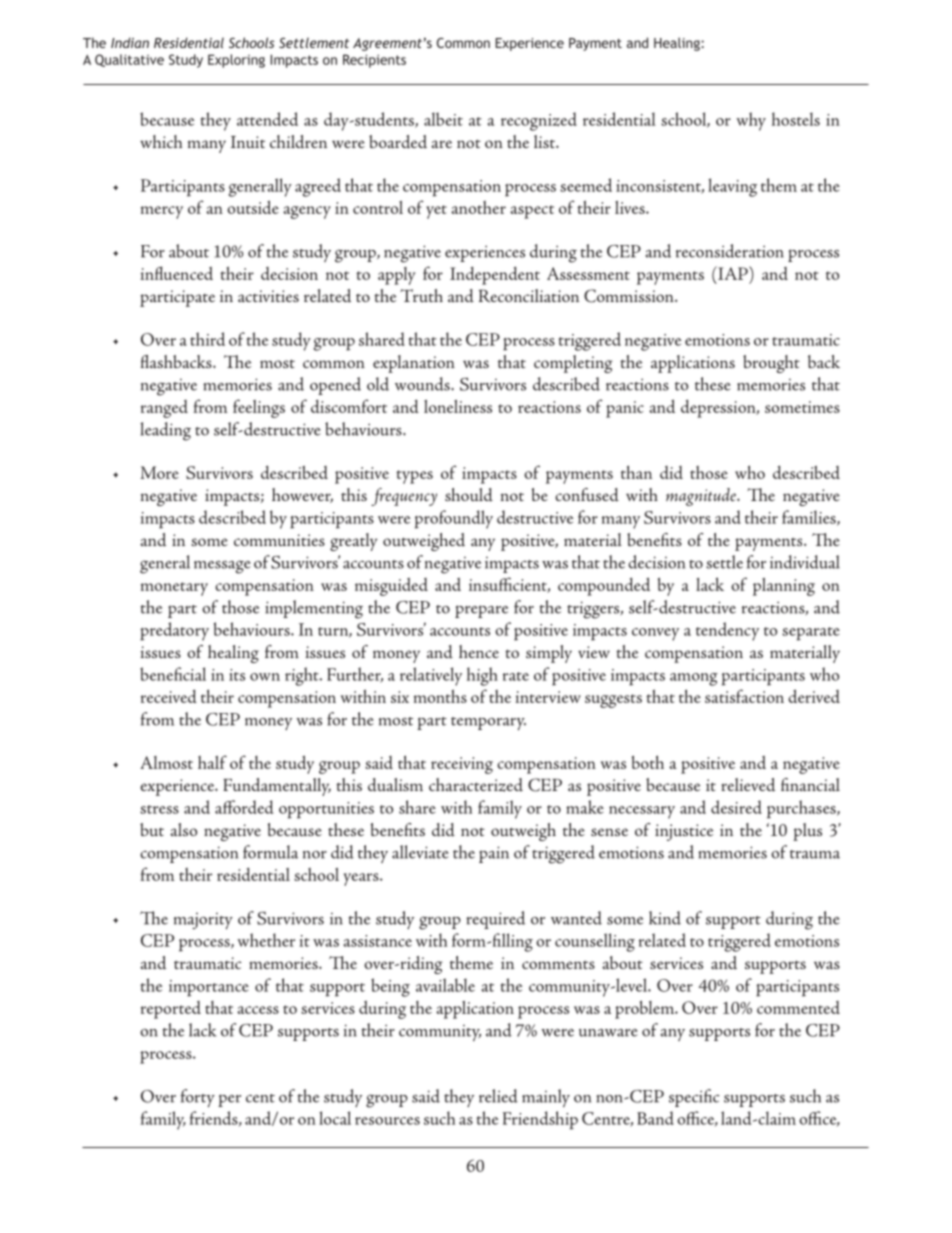 The height and width of the screenshot is (1233, 952). Describe the element at coordinates (198, 1098) in the screenshot. I see `forty` at that location.
